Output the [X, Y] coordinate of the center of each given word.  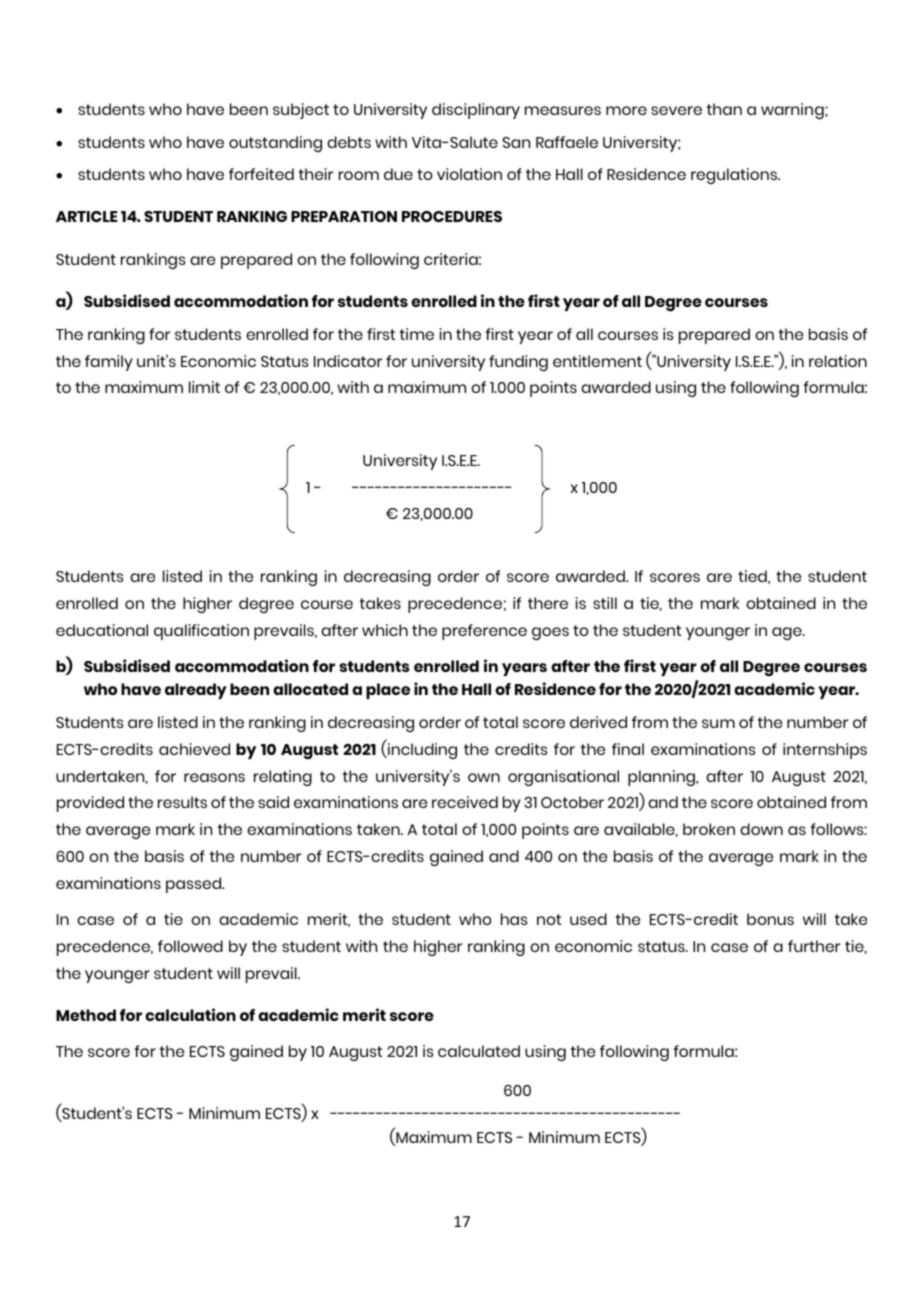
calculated [479, 1051]
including [421, 751]
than [724, 109]
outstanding [275, 144]
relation [838, 361]
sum [718, 723]
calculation [190, 1014]
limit [204, 387]
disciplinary [476, 111]
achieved [194, 749]
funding [518, 363]
